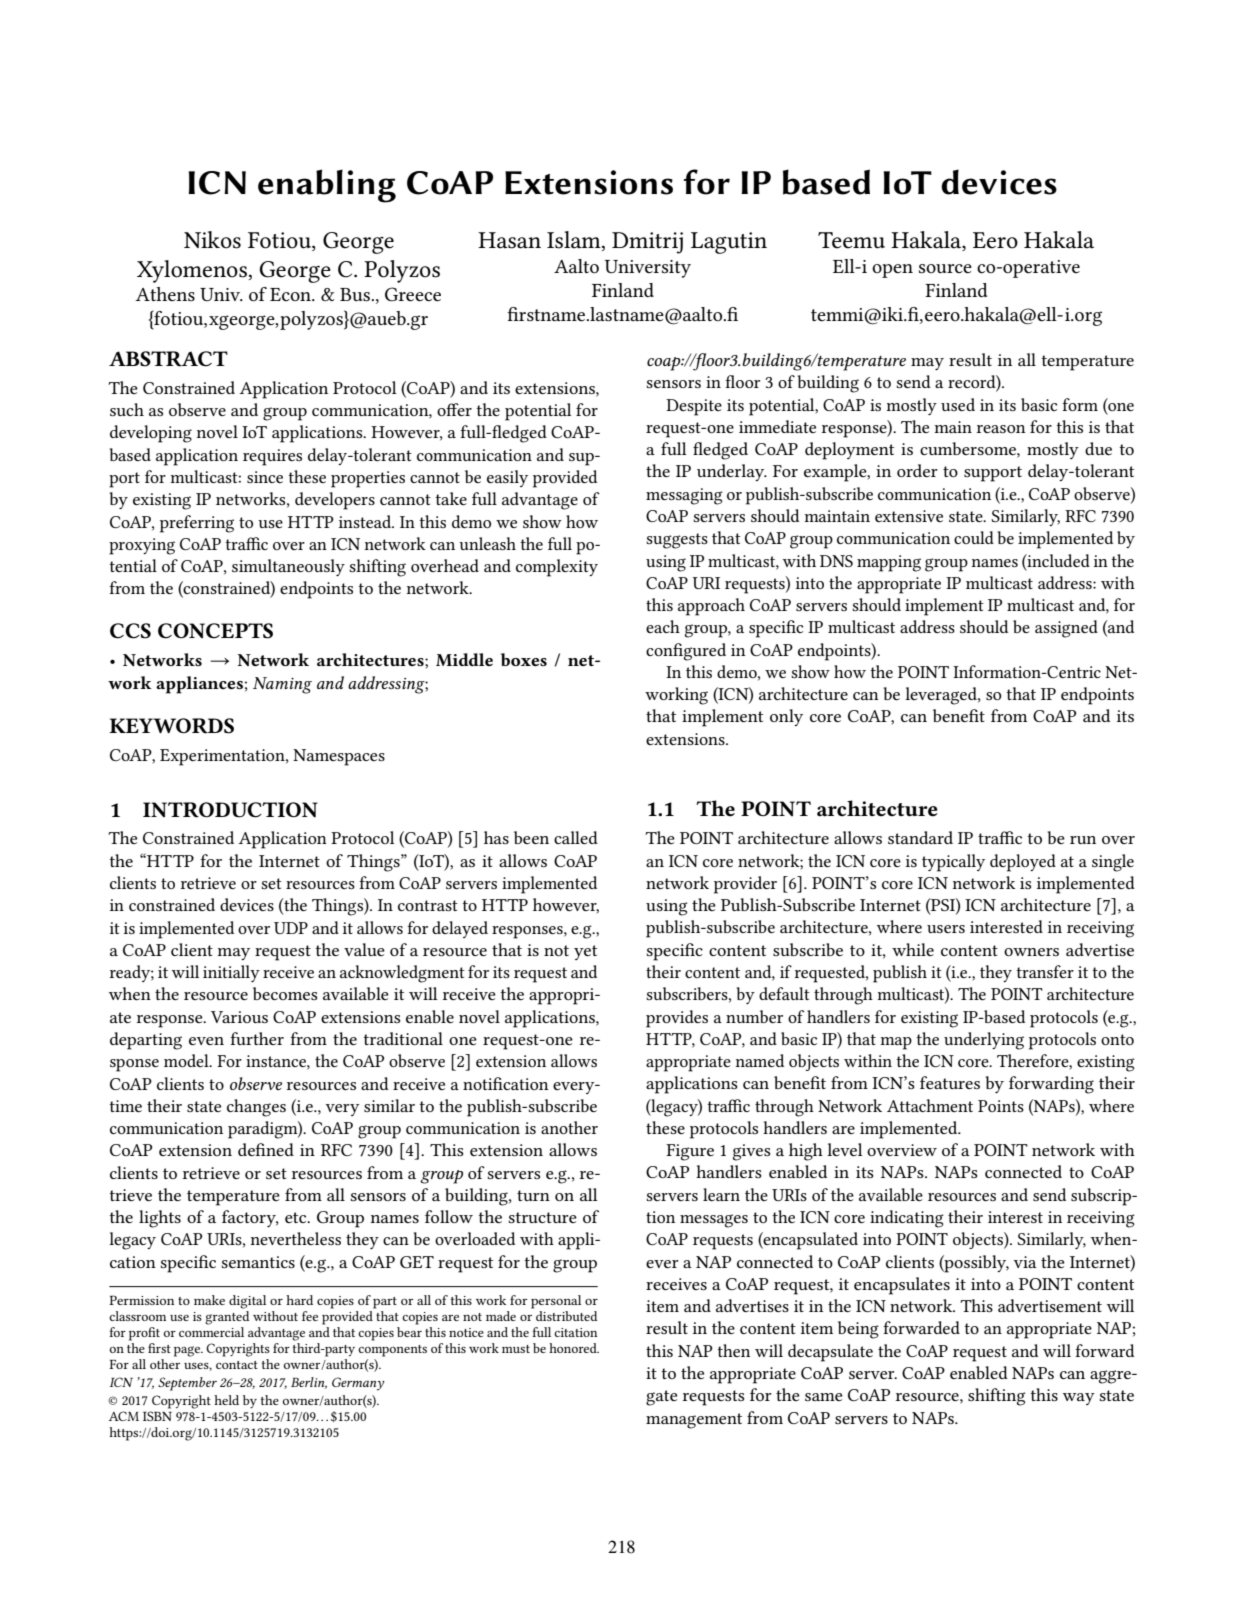 The image size is (1244, 1610). I want to click on open, so click(892, 271).
